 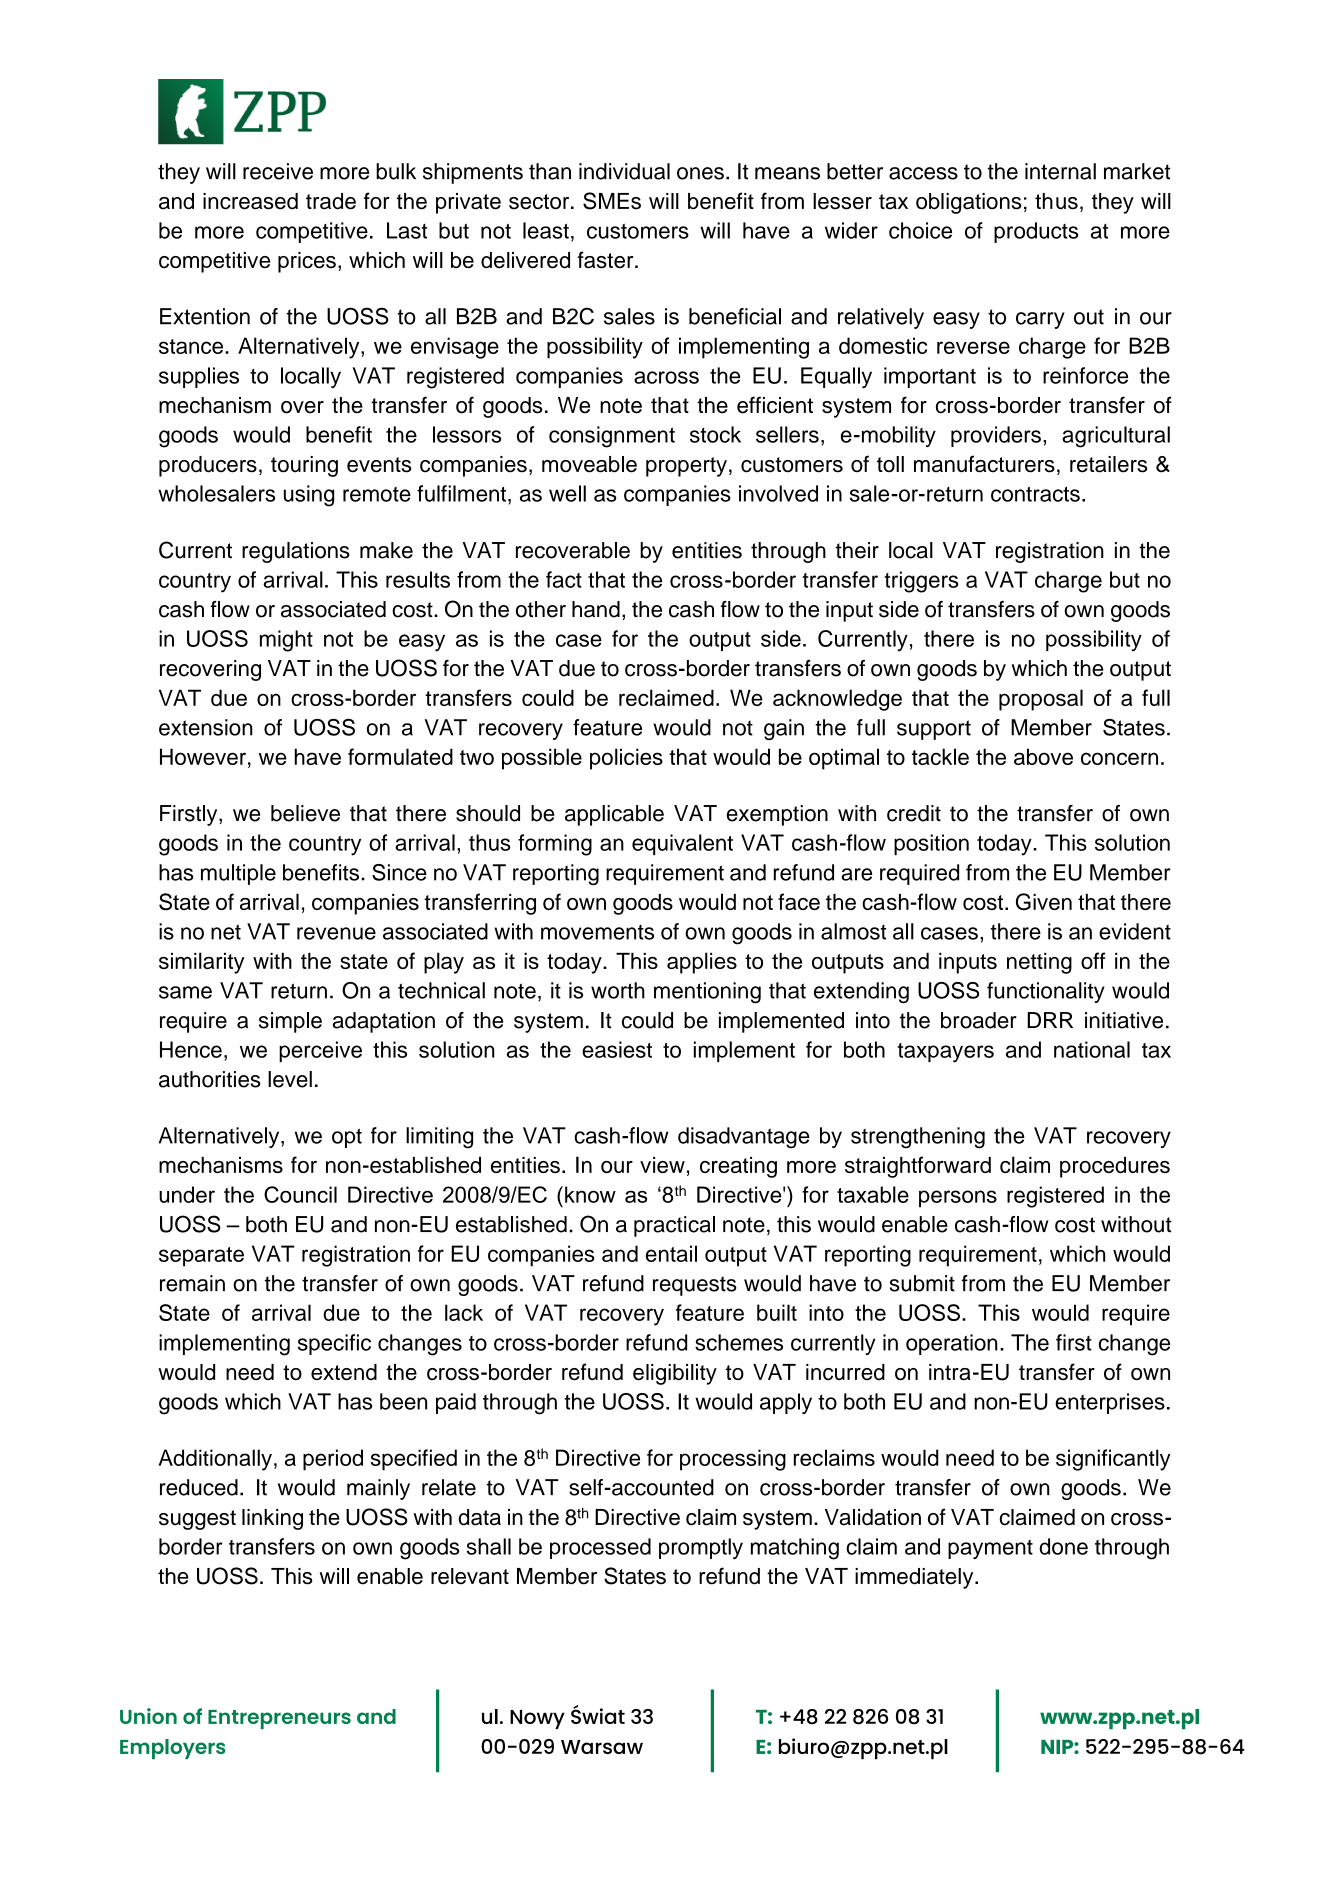 What do you see at coordinates (309, 496) in the screenshot?
I see `using` at bounding box center [309, 496].
